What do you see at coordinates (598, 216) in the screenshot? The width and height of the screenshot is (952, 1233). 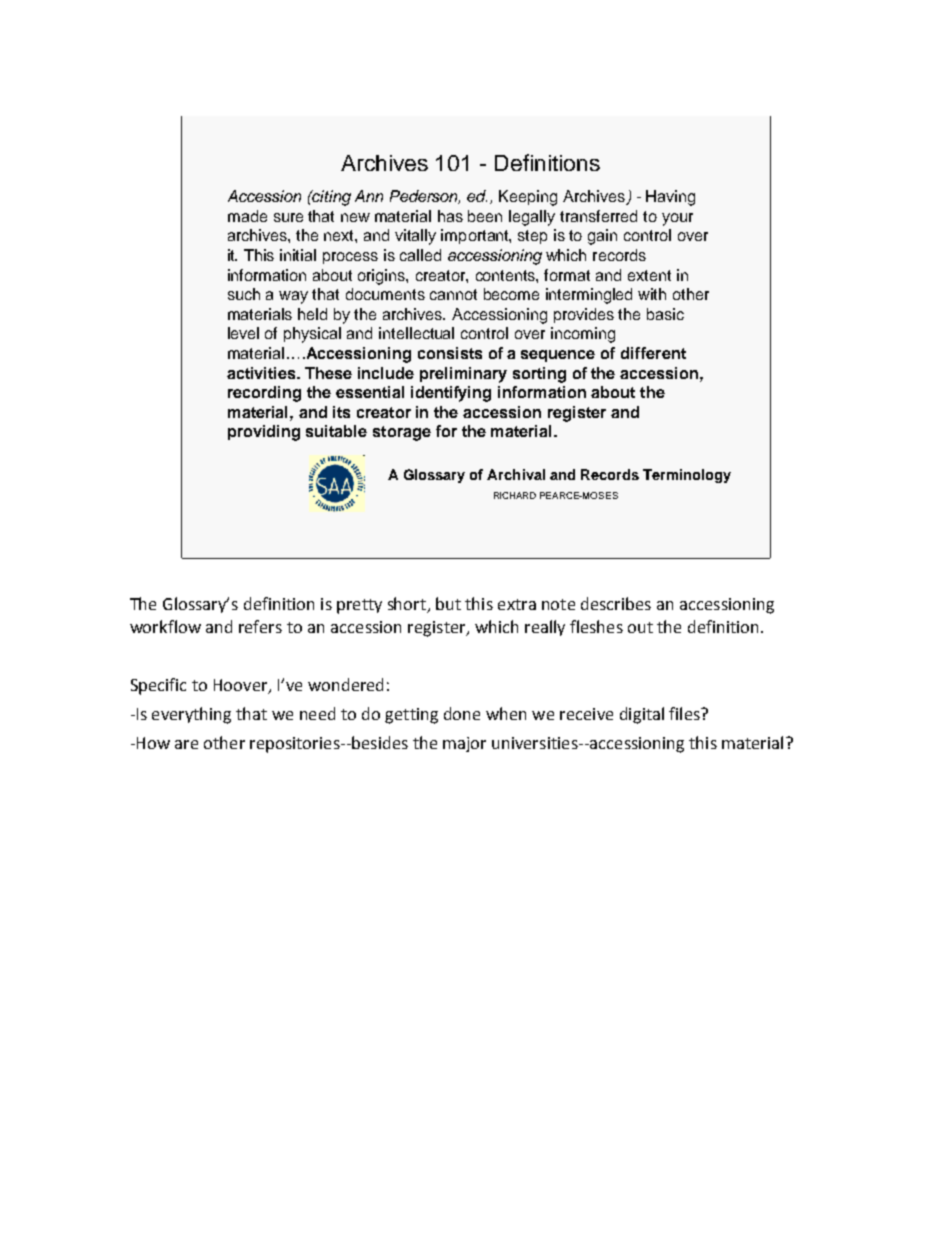 I see `transferred` at bounding box center [598, 216].
